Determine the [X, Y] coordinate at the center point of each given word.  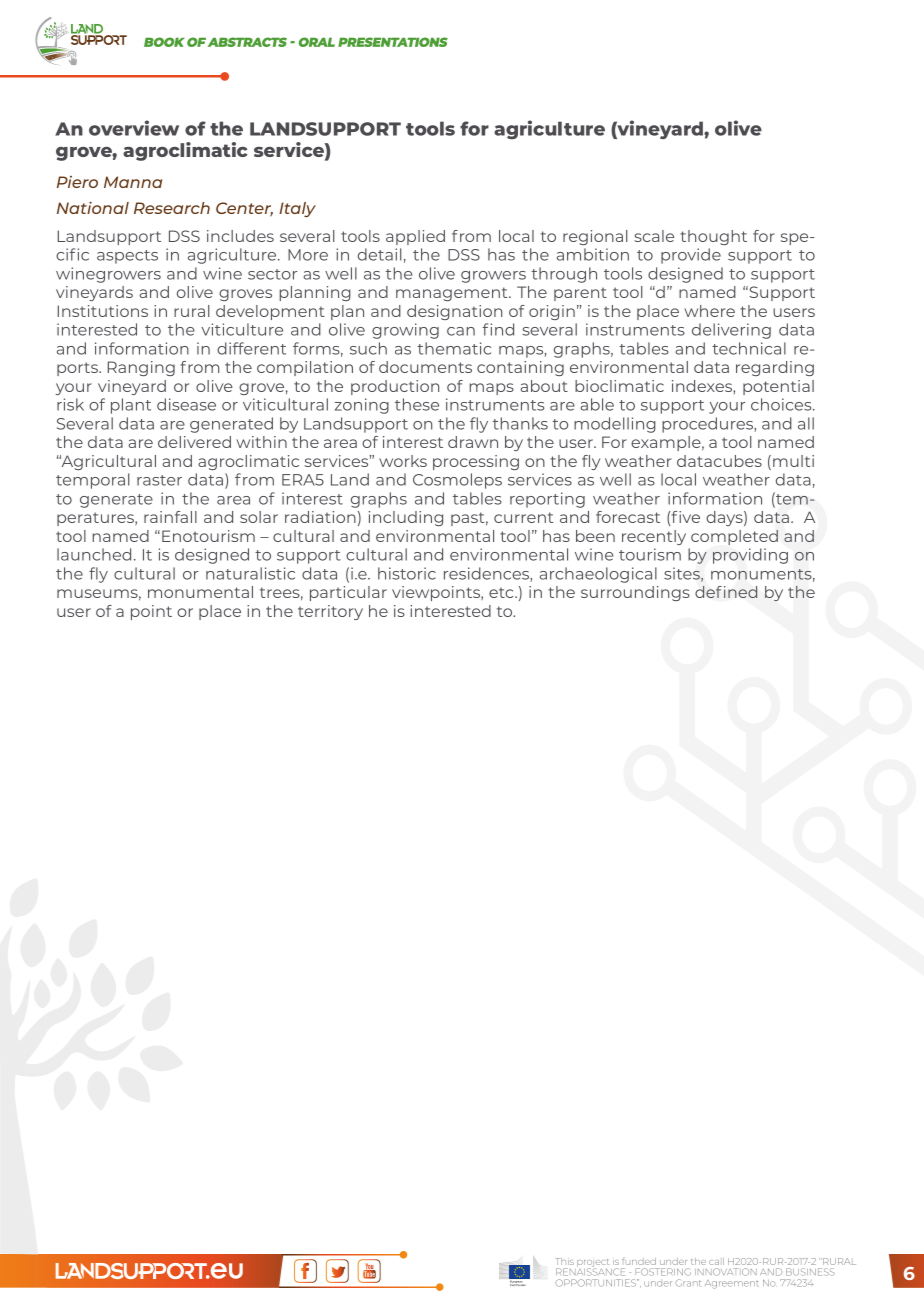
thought [713, 237]
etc [502, 593]
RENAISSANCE [590, 1271]
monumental [200, 592]
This [564, 1261]
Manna [133, 182]
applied [415, 237]
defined [726, 592]
